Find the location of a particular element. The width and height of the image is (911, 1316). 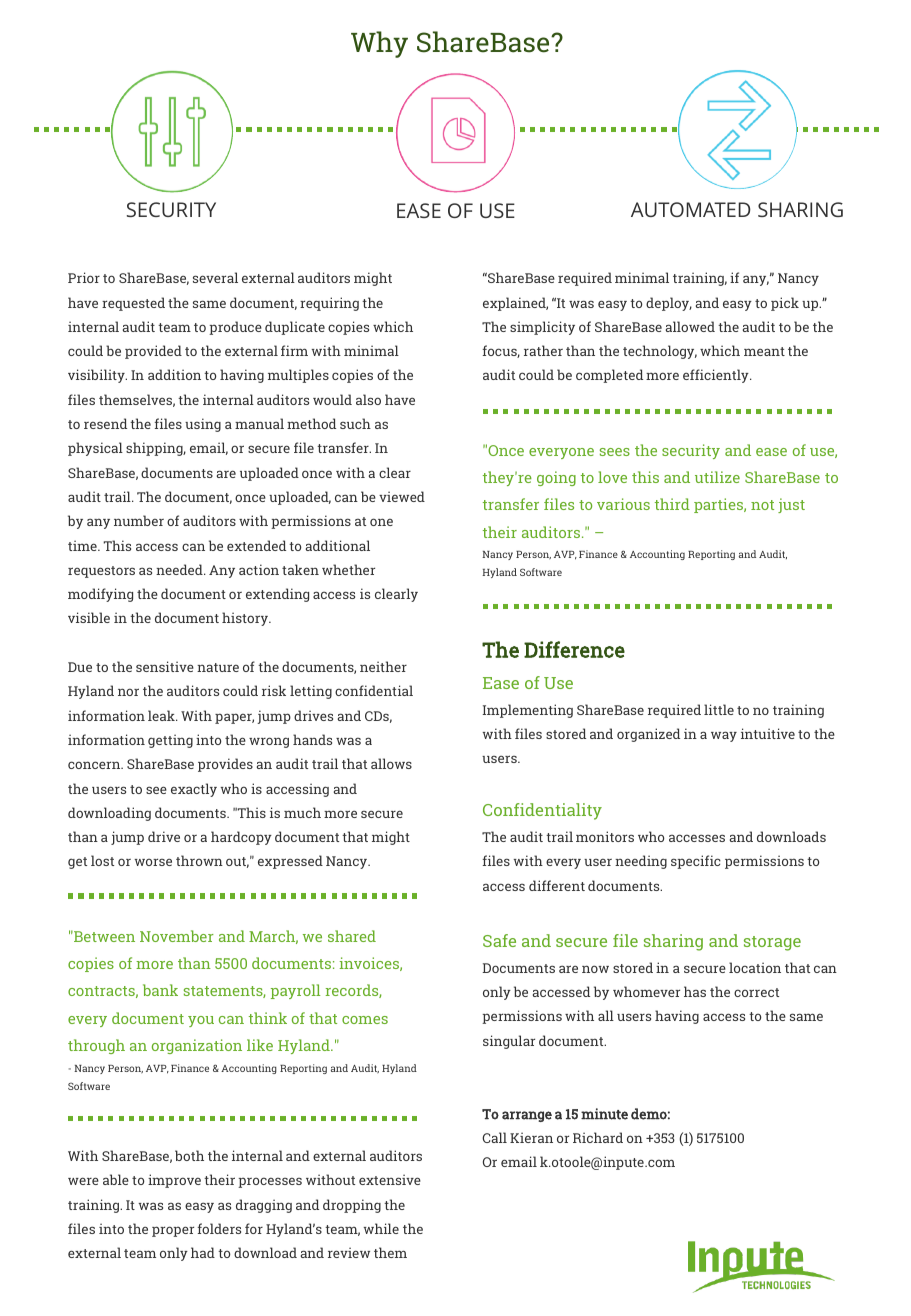

also is located at coordinates (368, 399).
